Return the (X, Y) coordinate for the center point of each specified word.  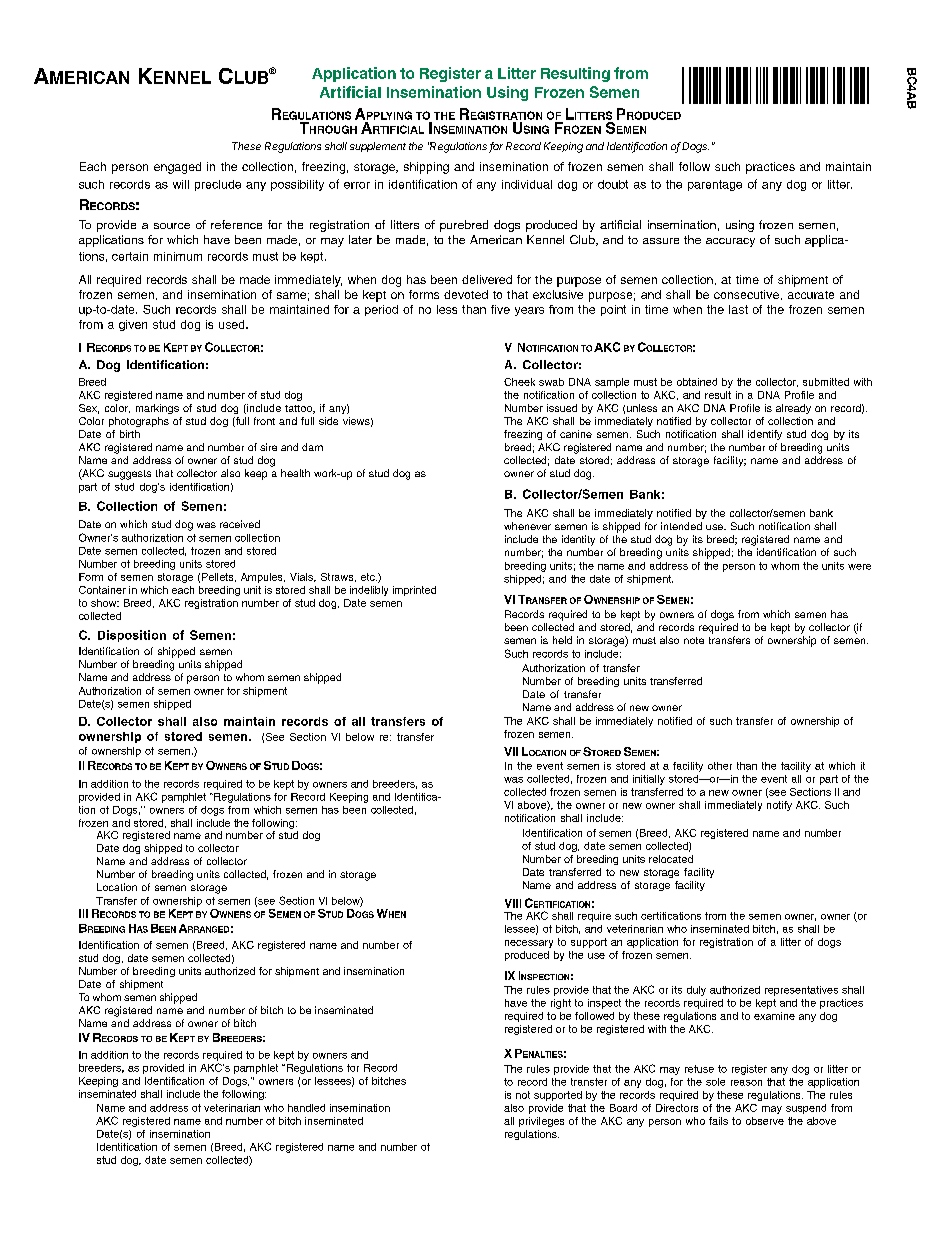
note (694, 640)
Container (102, 590)
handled (306, 1108)
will (181, 184)
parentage (715, 185)
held (562, 640)
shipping (426, 168)
